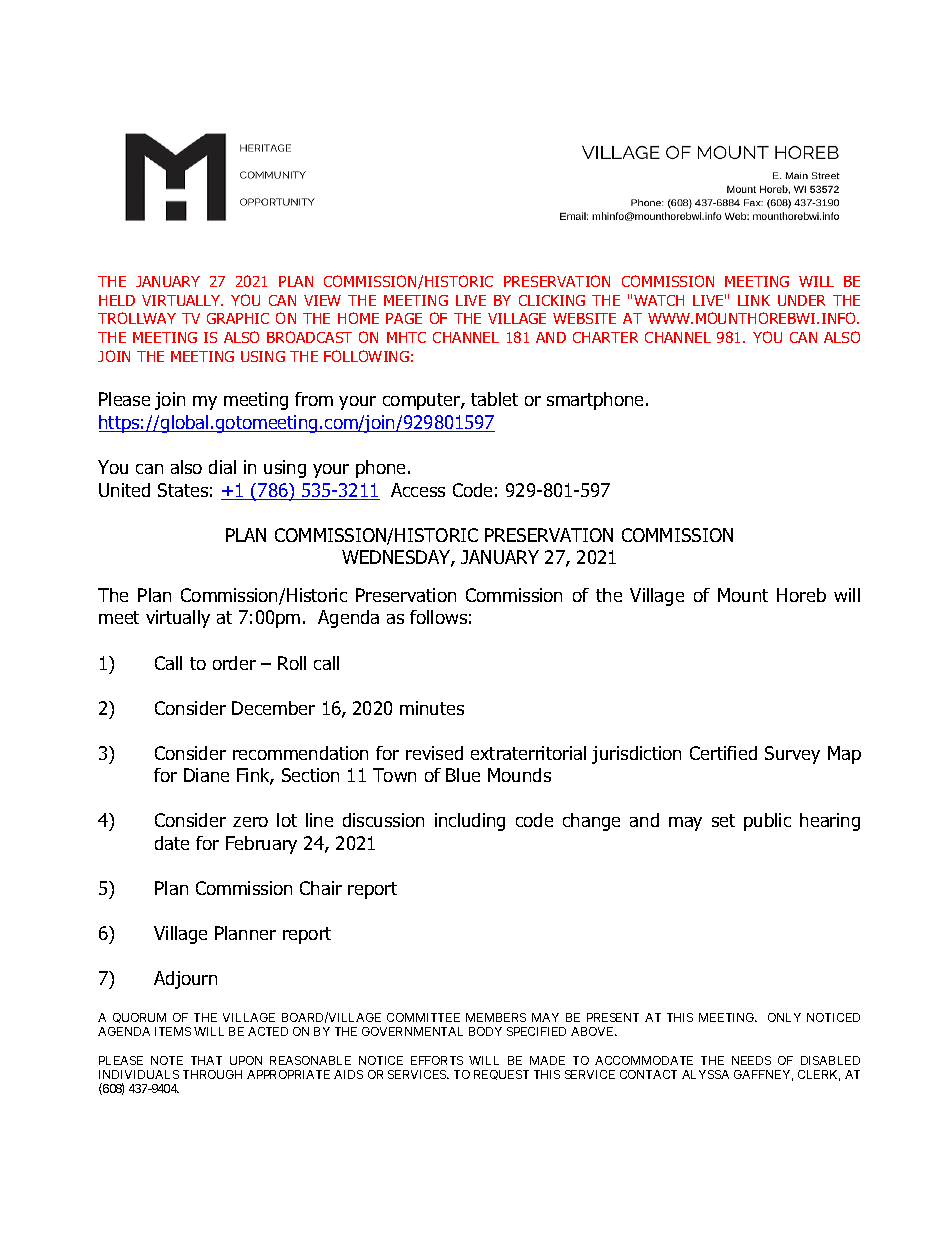 This screenshot has height=1233, width=952. Describe the element at coordinates (124, 490) in the screenshot. I see `United` at that location.
